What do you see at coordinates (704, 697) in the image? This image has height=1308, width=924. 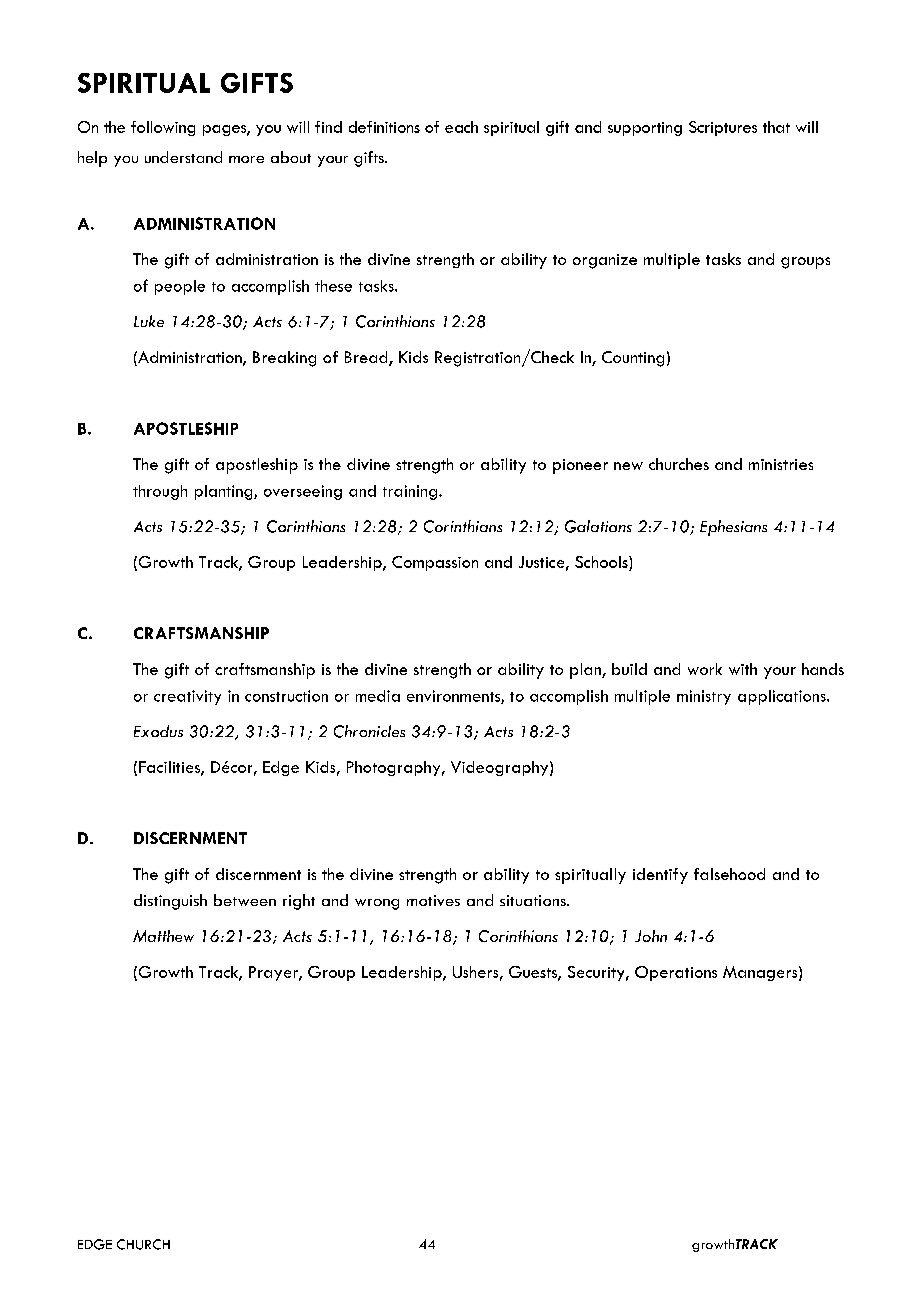 I see `ministry` at bounding box center [704, 697].
